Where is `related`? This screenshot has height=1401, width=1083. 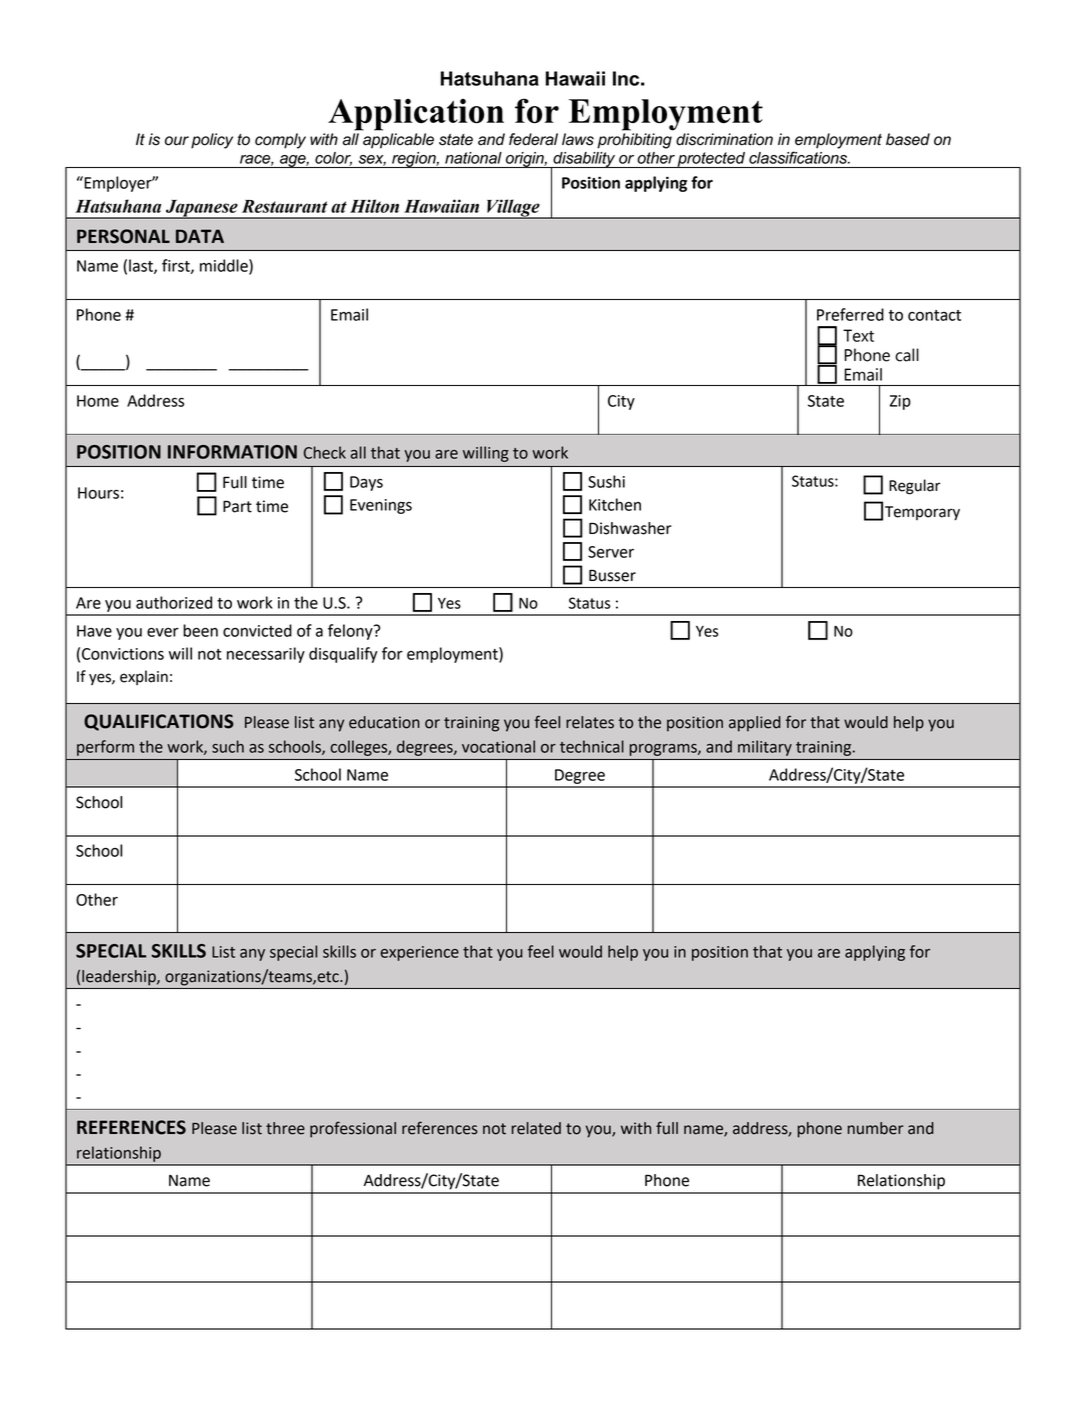
related is located at coordinates (536, 1128).
